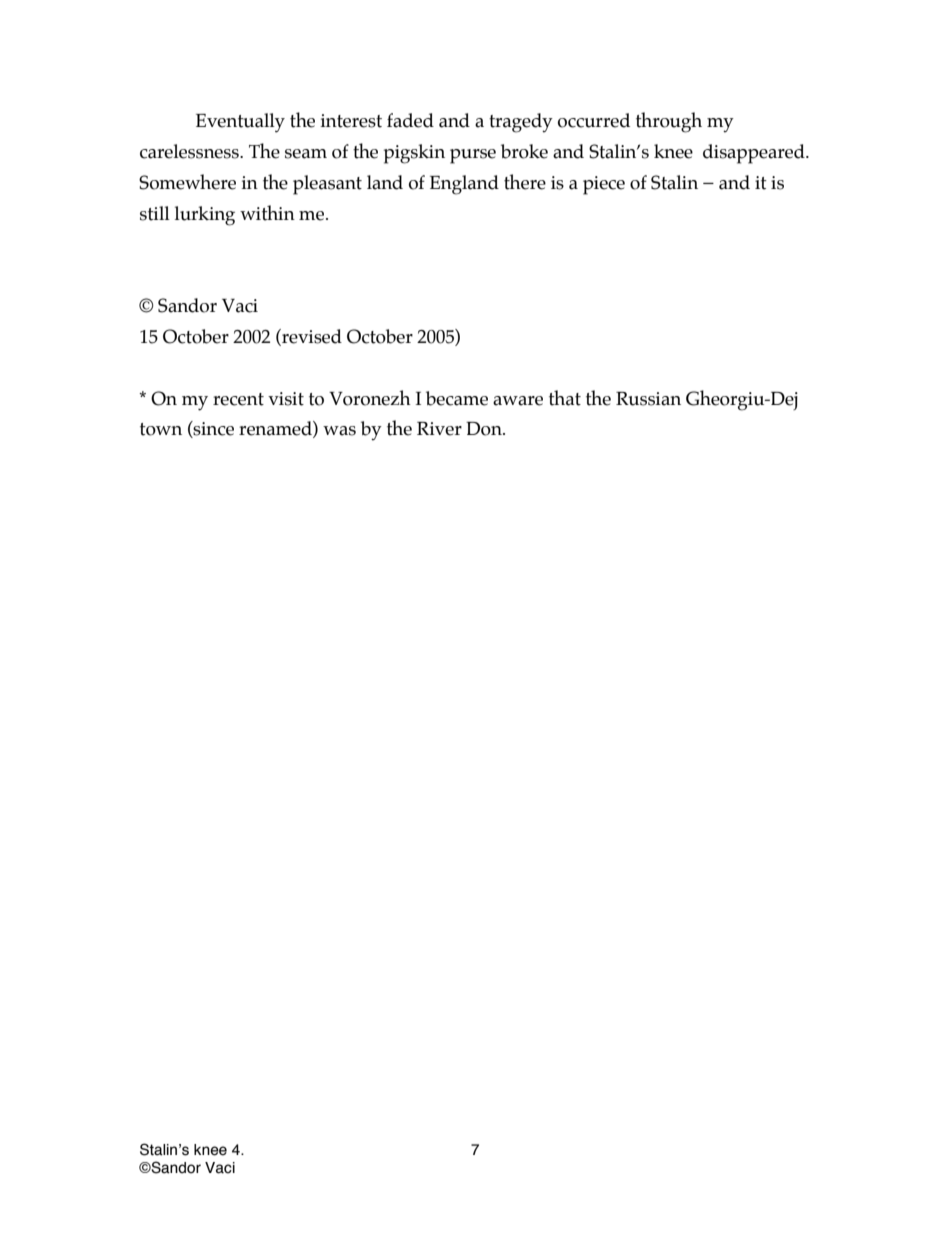  I want to click on revised, so click(311, 337).
